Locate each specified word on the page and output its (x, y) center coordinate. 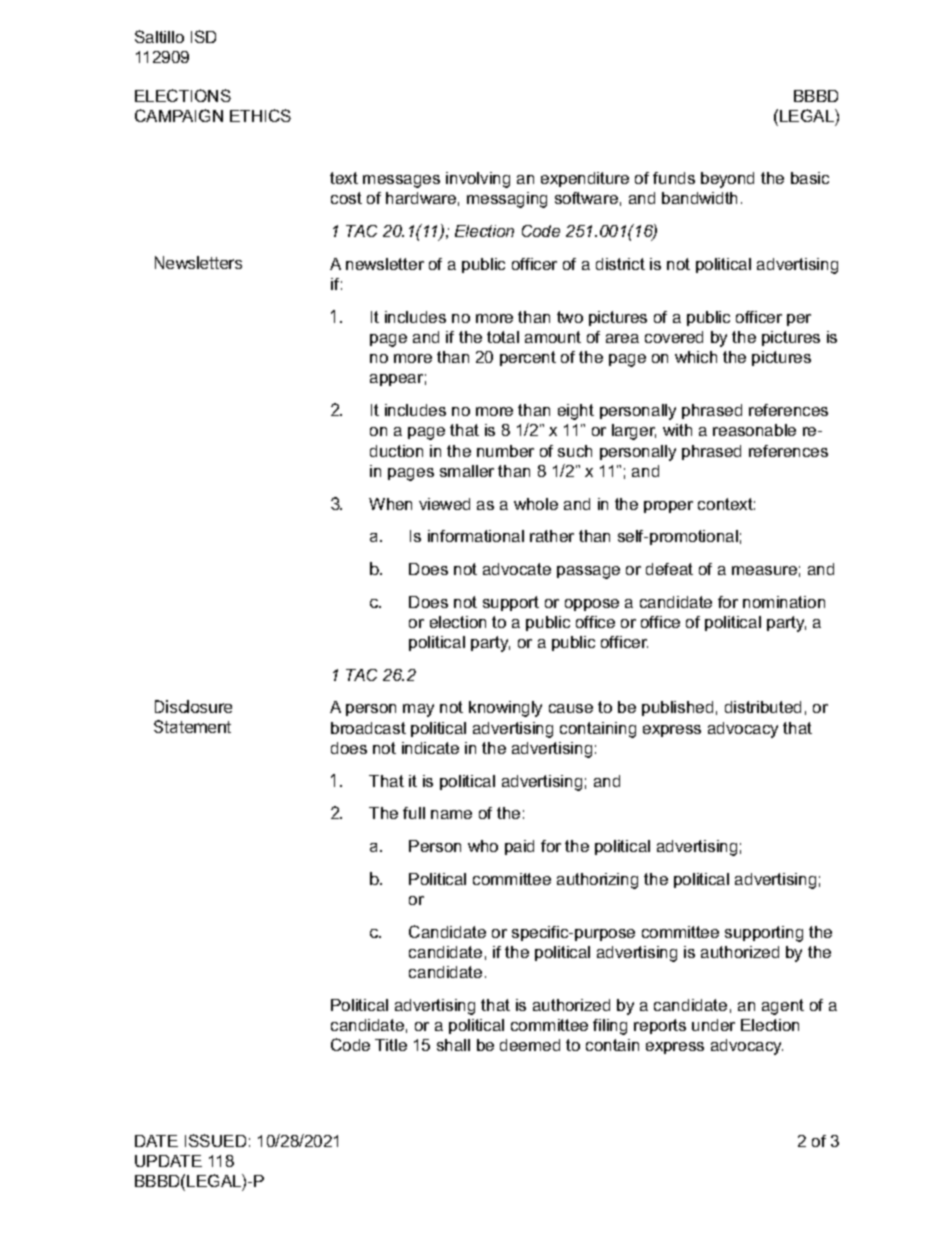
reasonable (754, 430)
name (451, 814)
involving (478, 180)
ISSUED (215, 1140)
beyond (727, 180)
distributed (763, 707)
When (390, 504)
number (505, 451)
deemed (530, 1045)
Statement (192, 726)
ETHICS (260, 115)
